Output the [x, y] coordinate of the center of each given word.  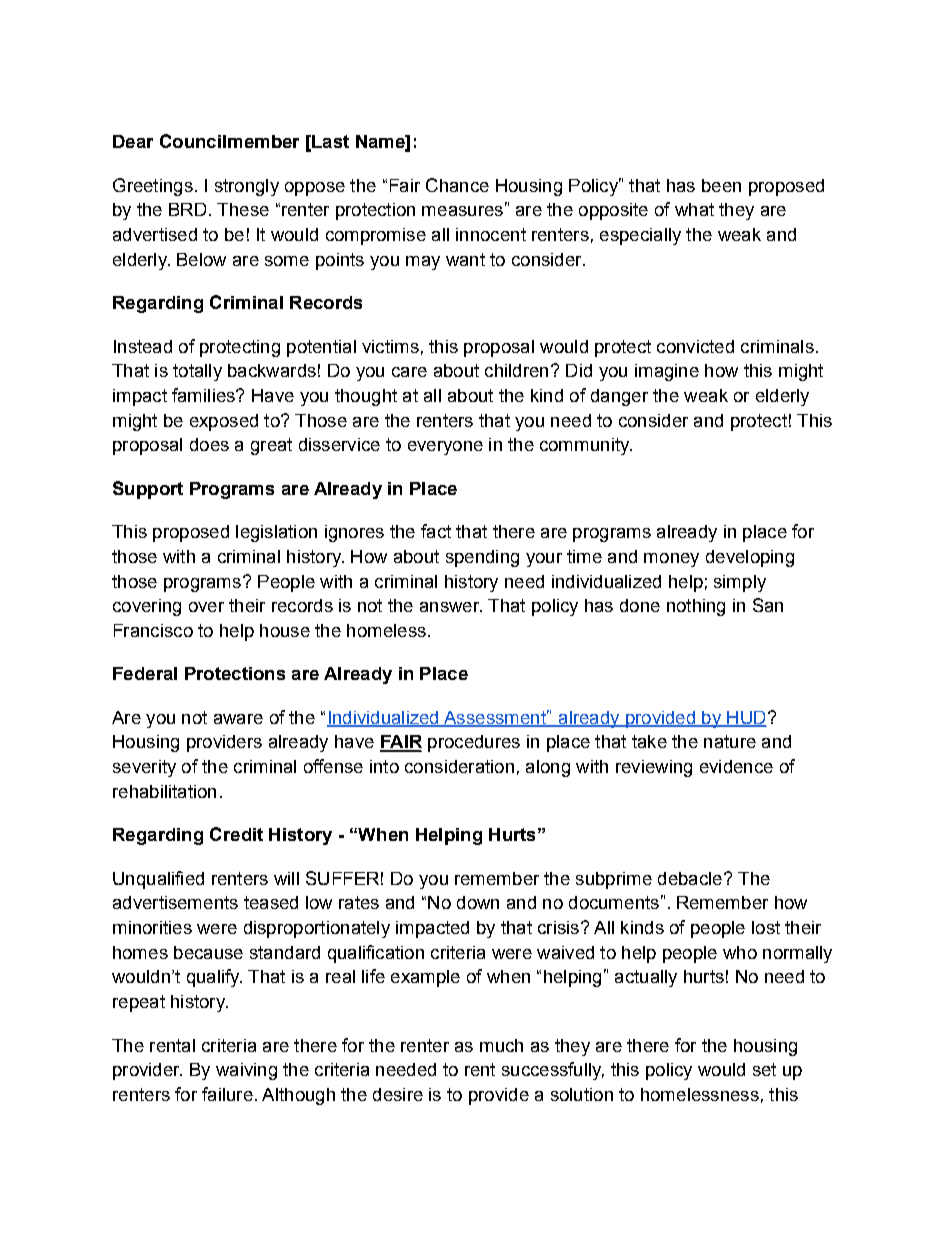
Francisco [153, 630]
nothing [696, 607]
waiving [246, 1071]
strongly [247, 187]
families [204, 395]
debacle [690, 878]
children [516, 370]
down [478, 902]
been [721, 185]
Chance [457, 185]
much [501, 1045]
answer [451, 607]
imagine [667, 372]
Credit [236, 834]
